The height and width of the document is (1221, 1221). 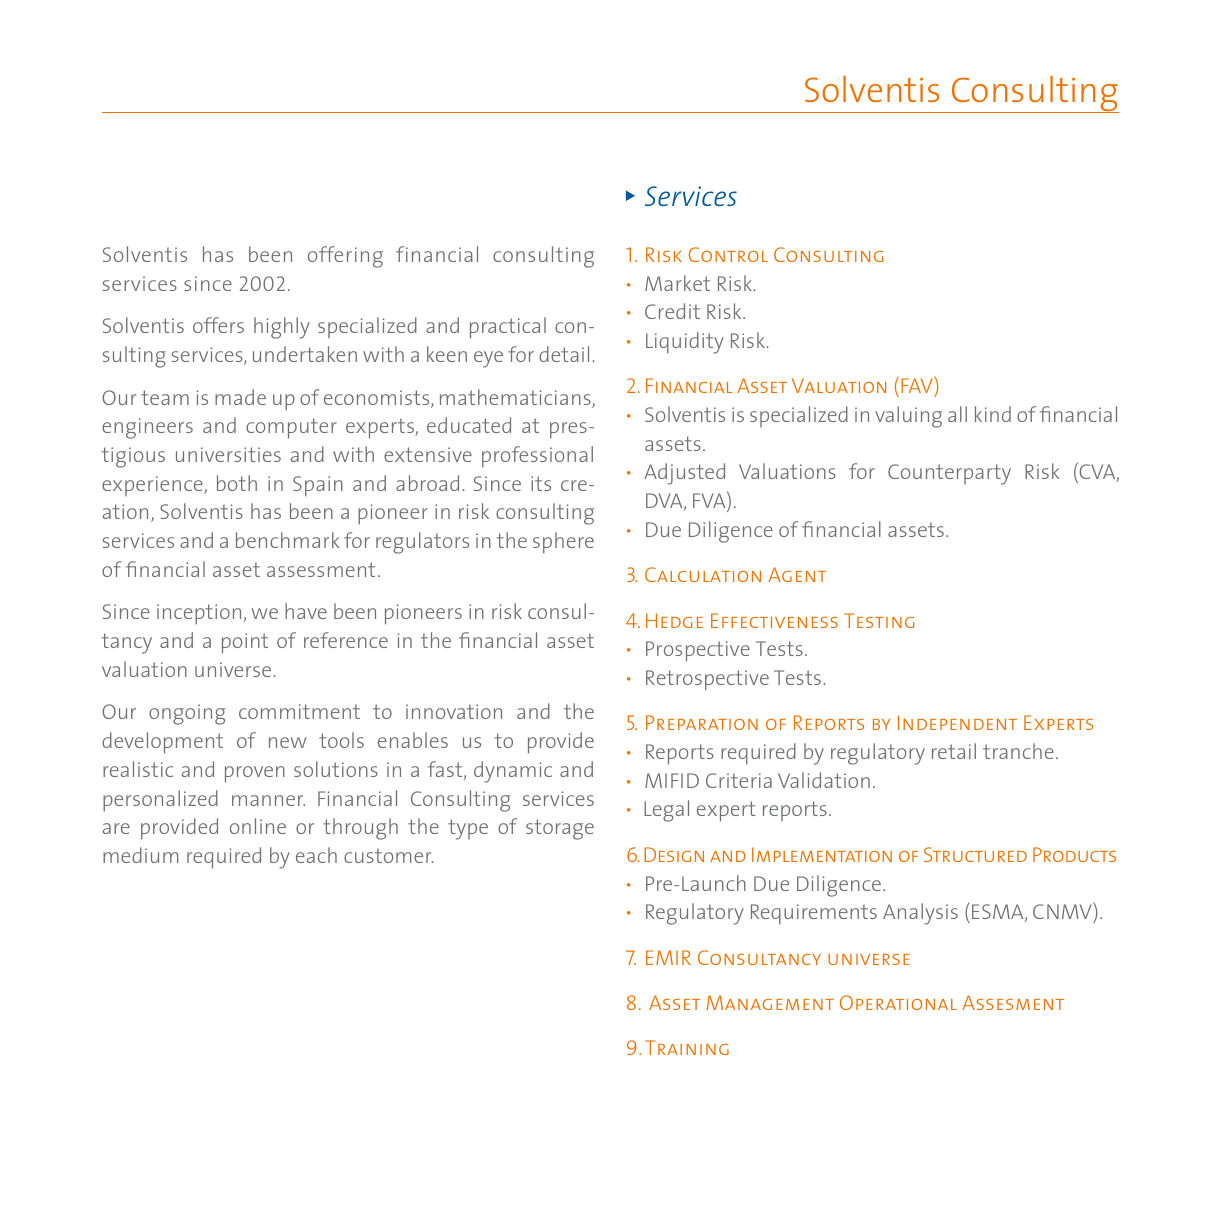 What do you see at coordinates (245, 643) in the document?
I see `point` at bounding box center [245, 643].
